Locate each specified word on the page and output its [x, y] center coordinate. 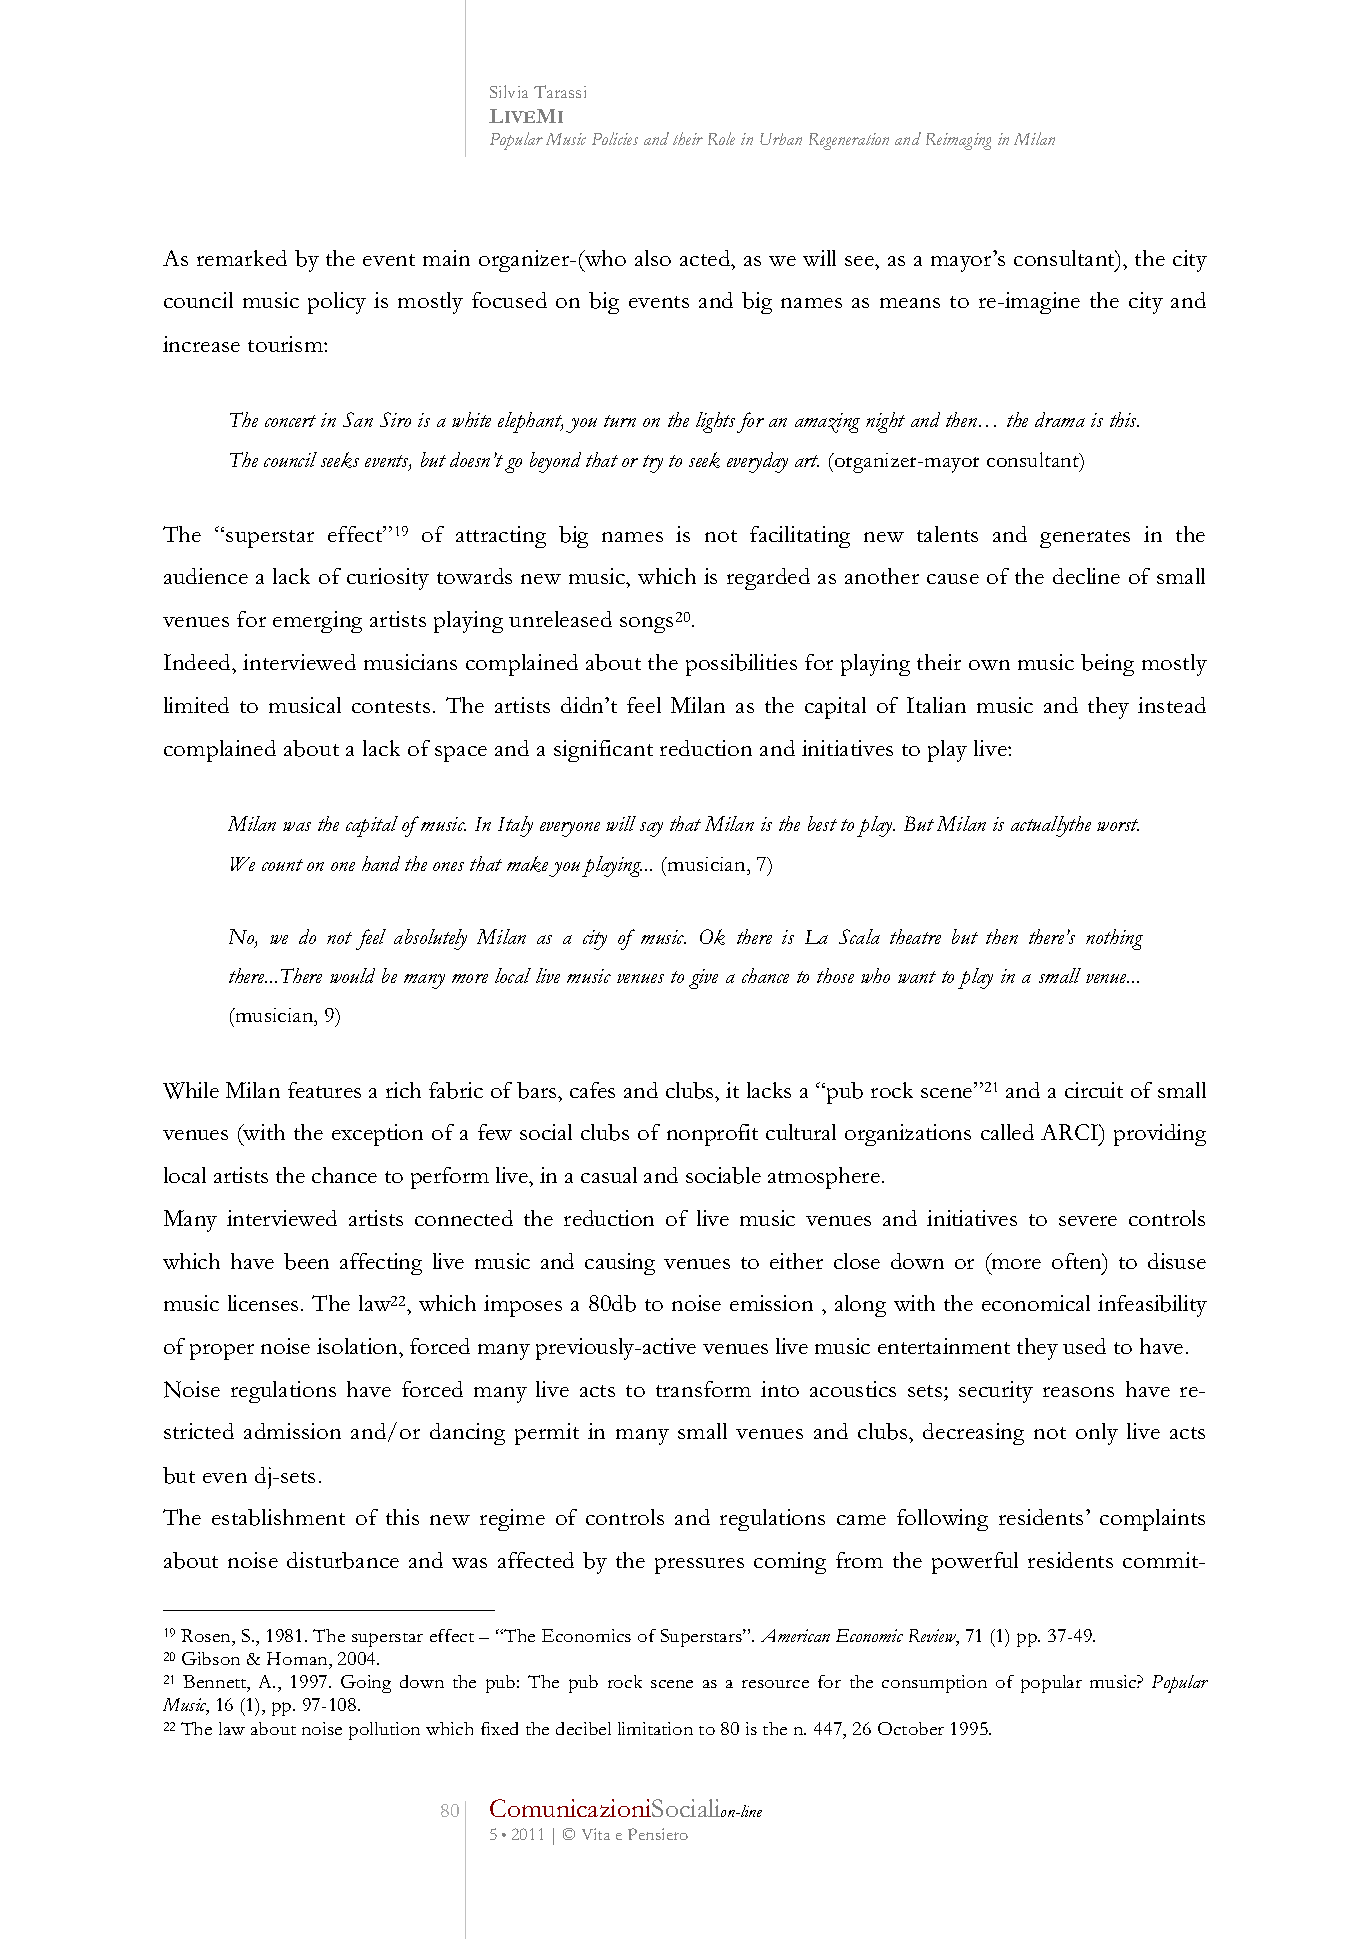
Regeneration [849, 141]
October [911, 1728]
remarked [242, 258]
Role [721, 138]
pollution [384, 1731]
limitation [655, 1728]
